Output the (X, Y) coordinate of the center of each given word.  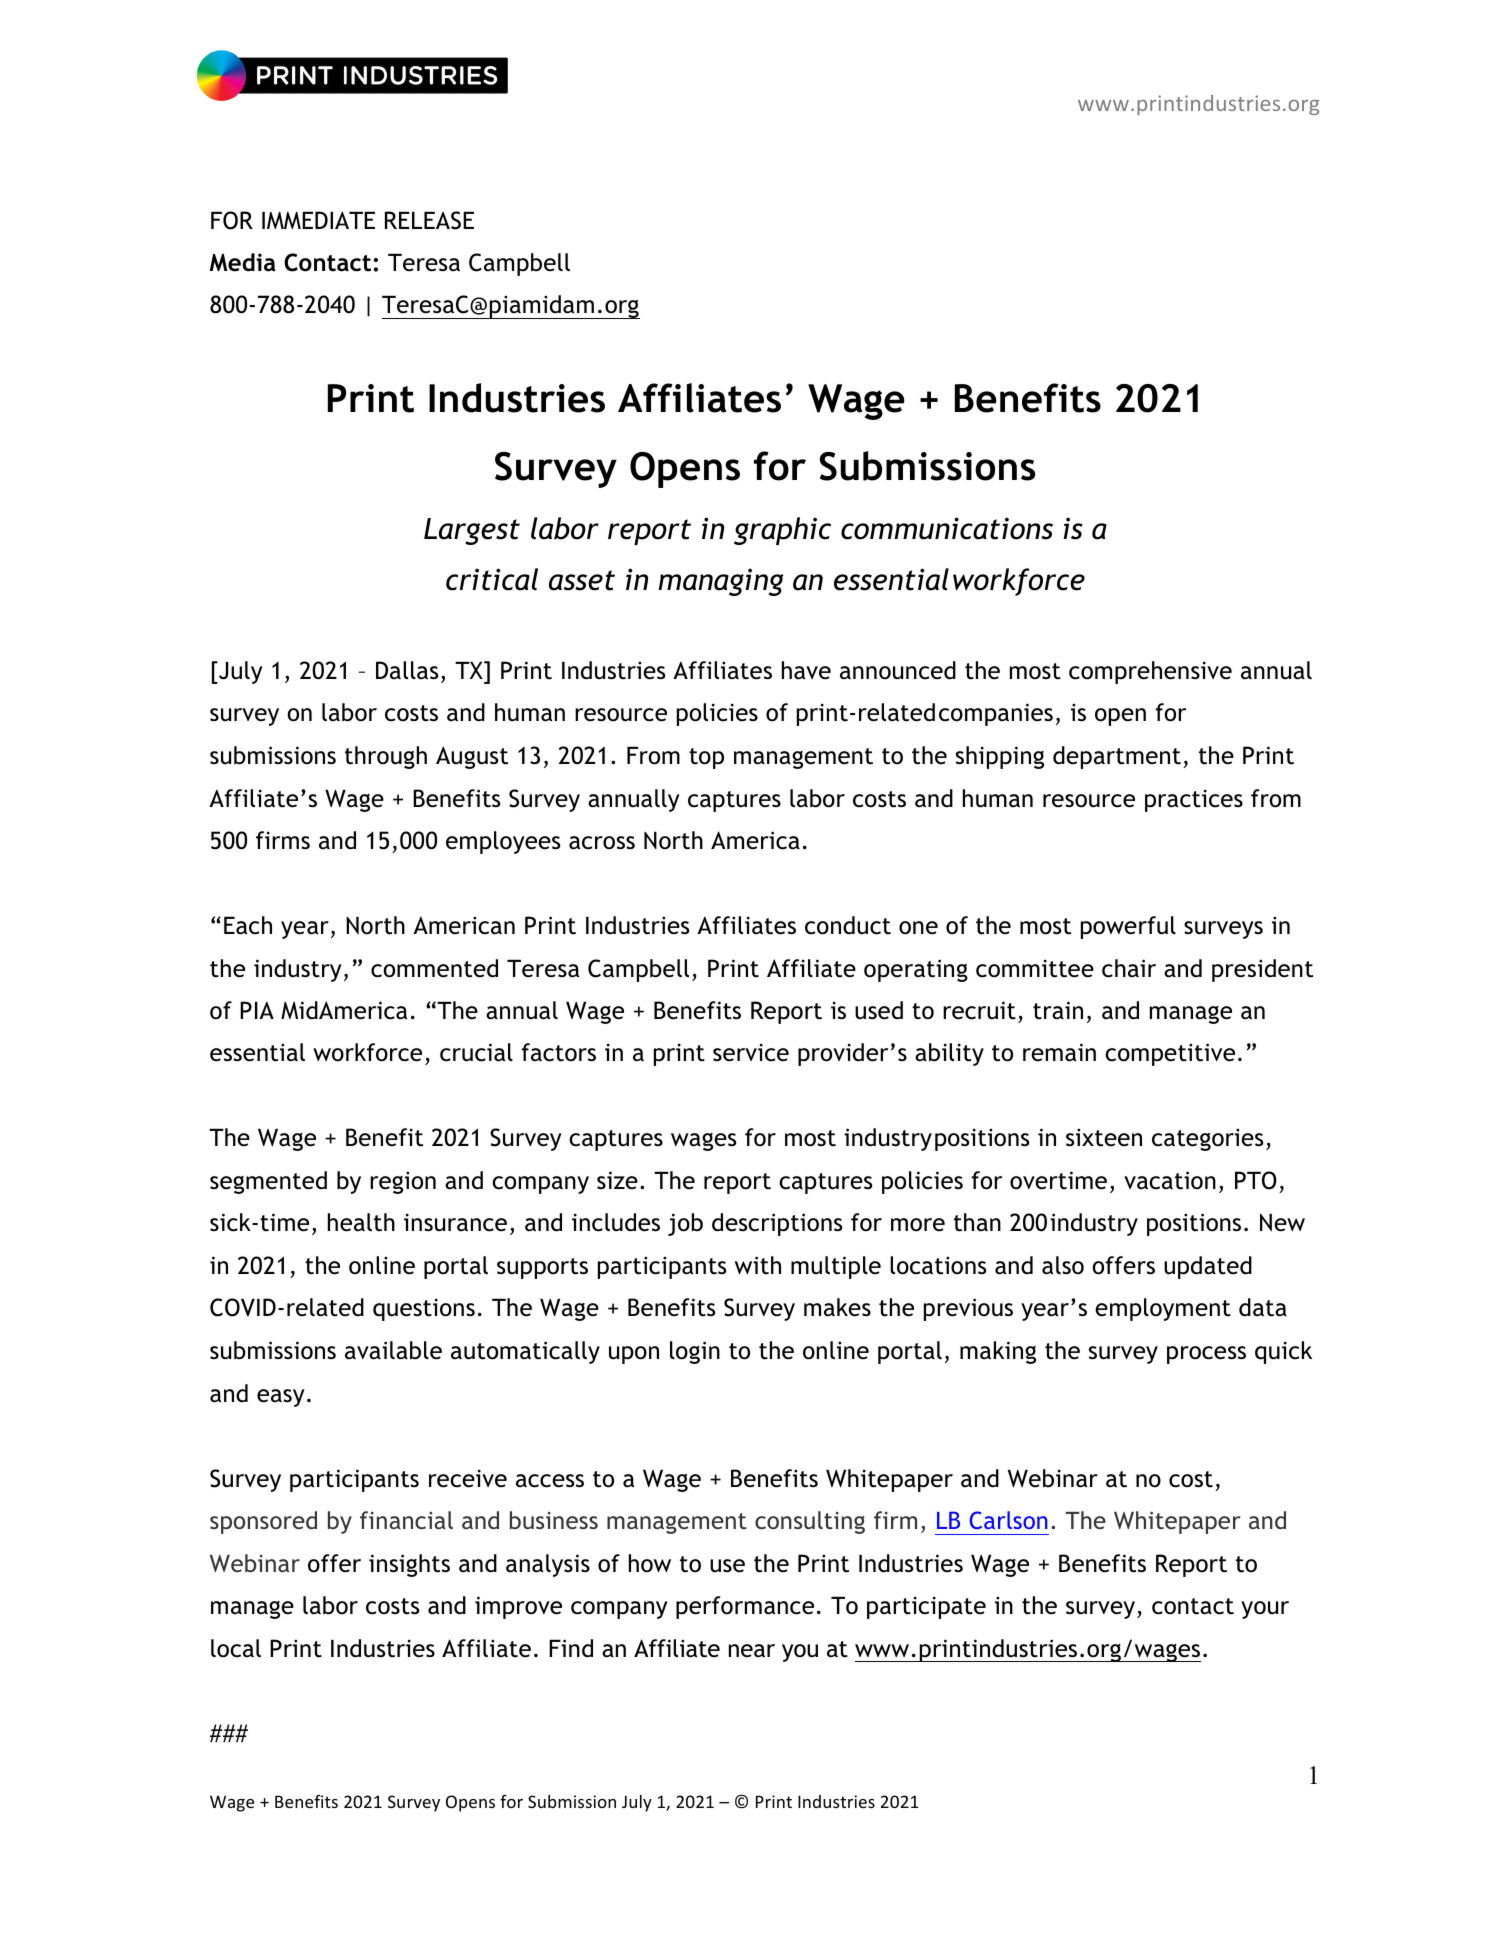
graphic (782, 531)
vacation (1170, 1180)
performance (745, 1607)
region (403, 1182)
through (386, 757)
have (806, 670)
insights (409, 1565)
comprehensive (1150, 672)
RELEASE (429, 220)
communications (947, 528)
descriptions (777, 1224)
